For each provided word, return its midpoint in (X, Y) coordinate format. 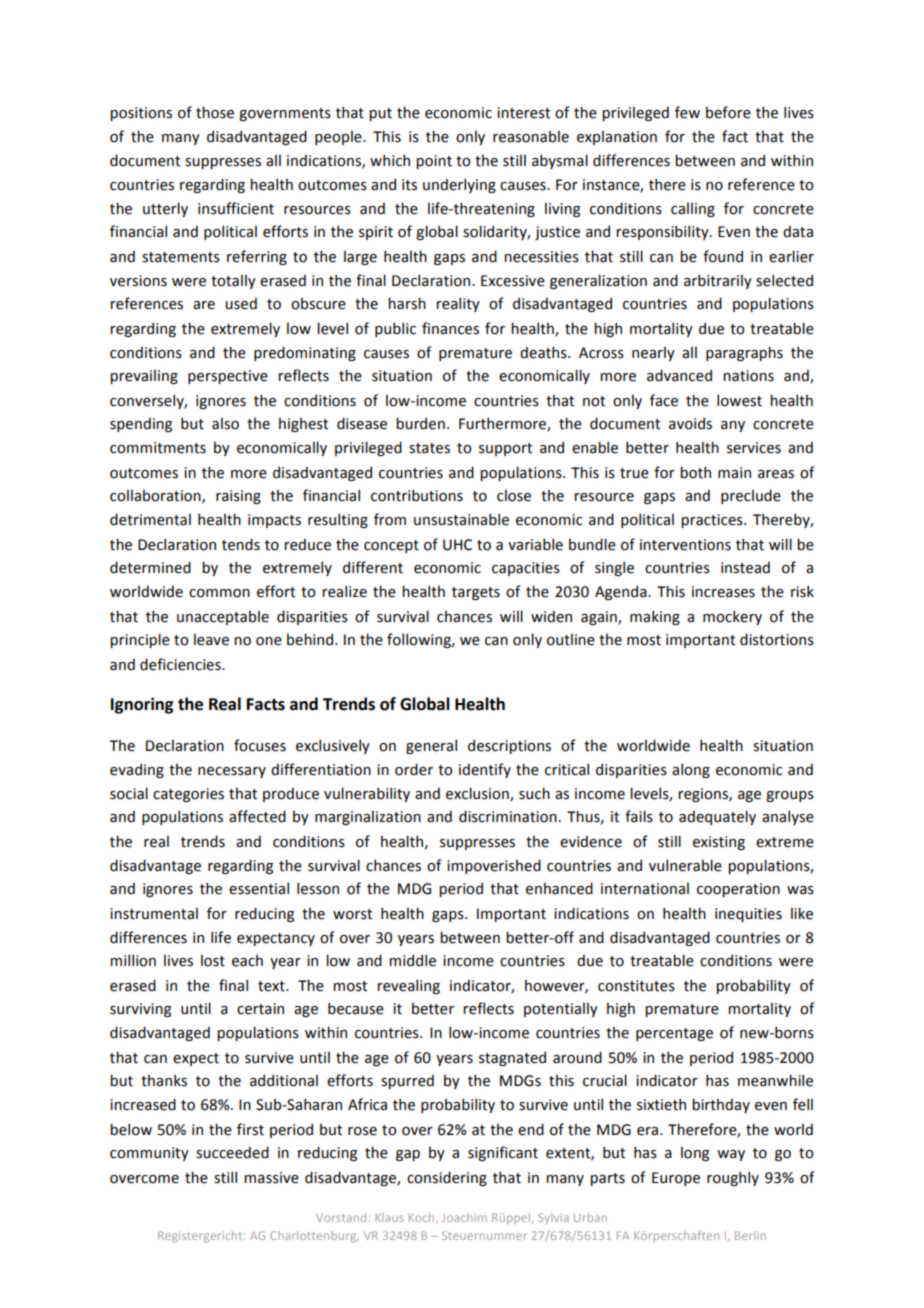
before (728, 112)
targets (476, 593)
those (215, 112)
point (434, 162)
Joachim (464, 1217)
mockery (732, 617)
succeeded (232, 1152)
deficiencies (181, 664)
